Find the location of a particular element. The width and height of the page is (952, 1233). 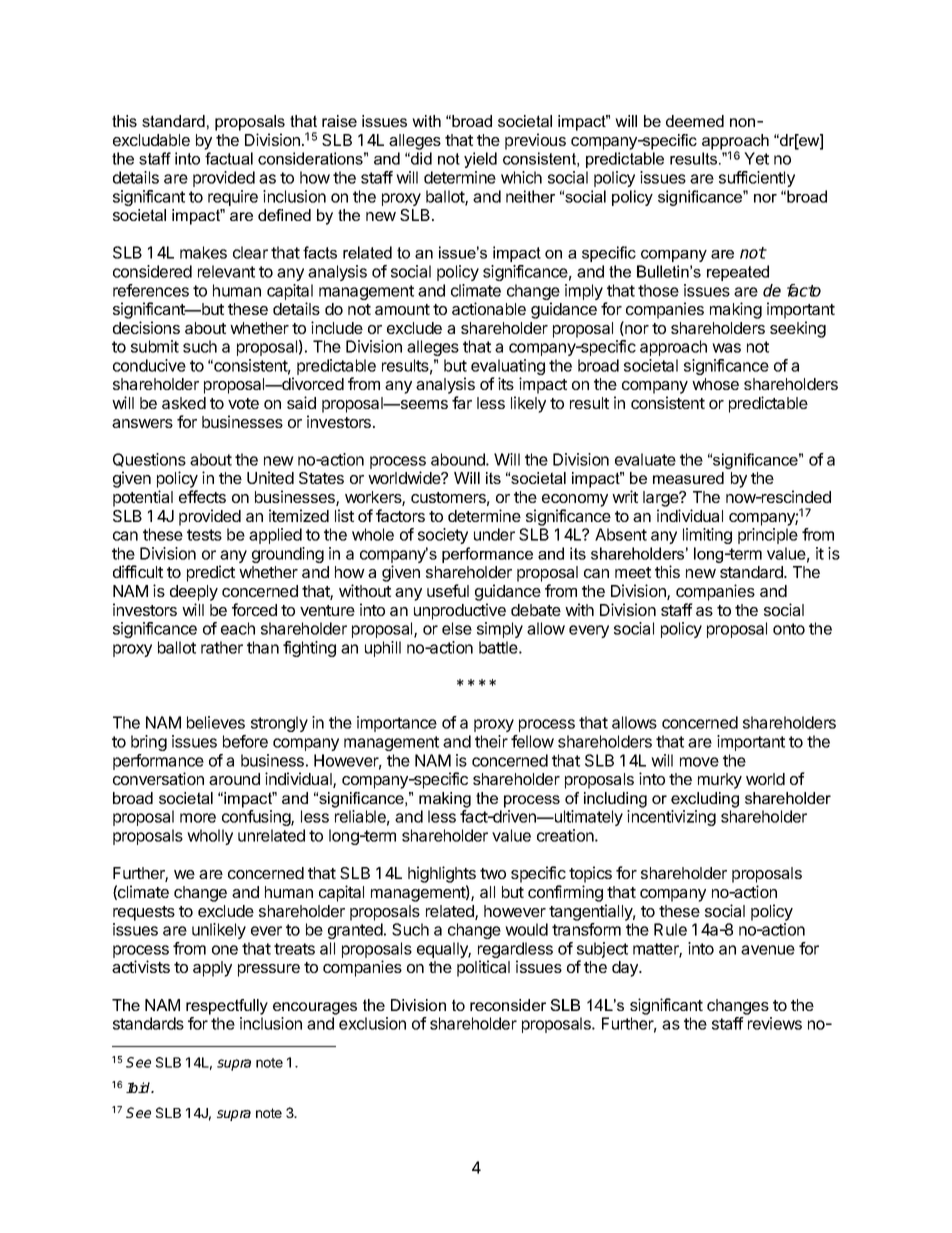

reviews is located at coordinates (775, 1023).
